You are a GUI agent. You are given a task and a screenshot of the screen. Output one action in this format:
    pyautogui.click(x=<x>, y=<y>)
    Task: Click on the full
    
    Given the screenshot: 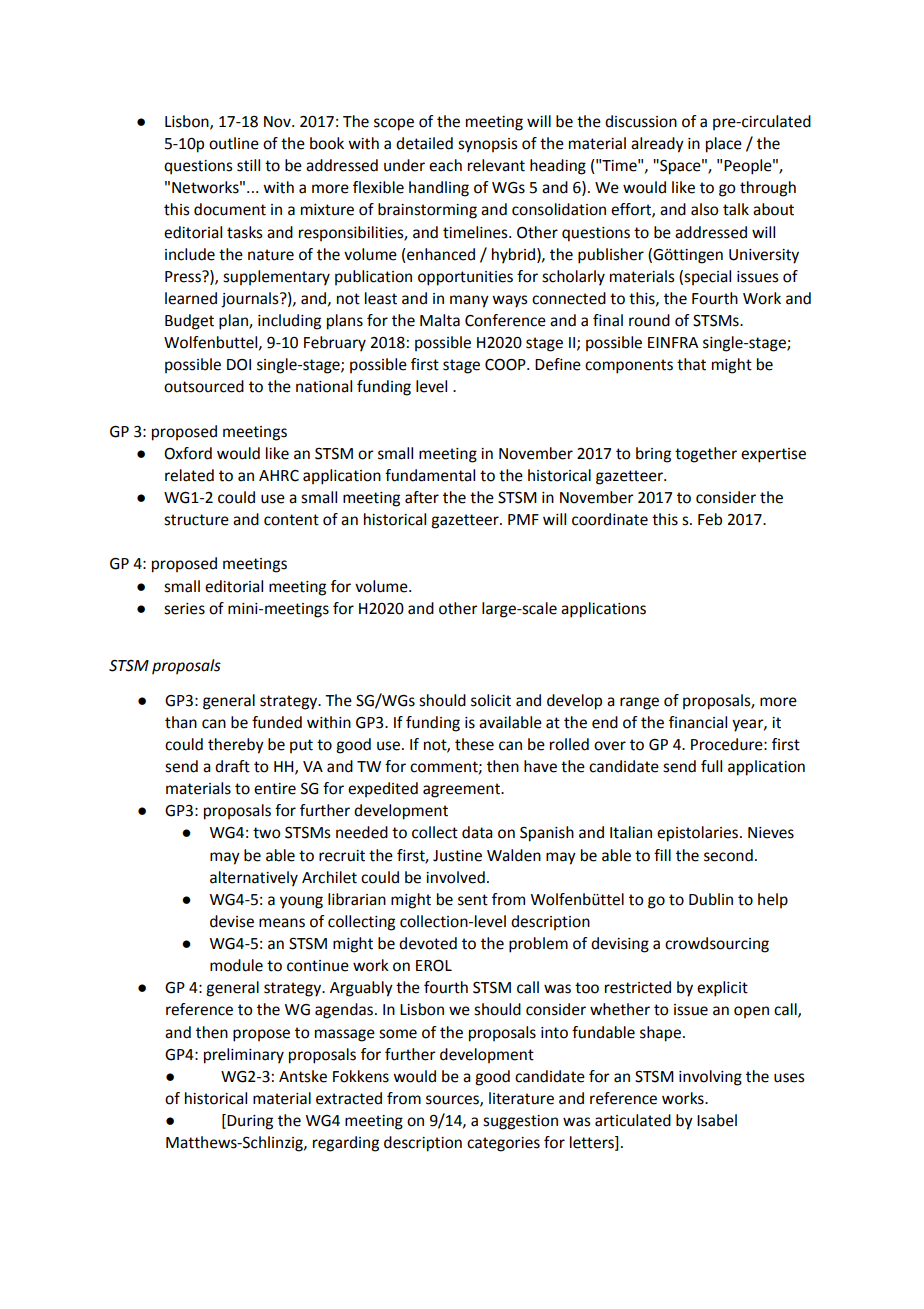 What is the action you would take?
    pyautogui.click(x=711, y=766)
